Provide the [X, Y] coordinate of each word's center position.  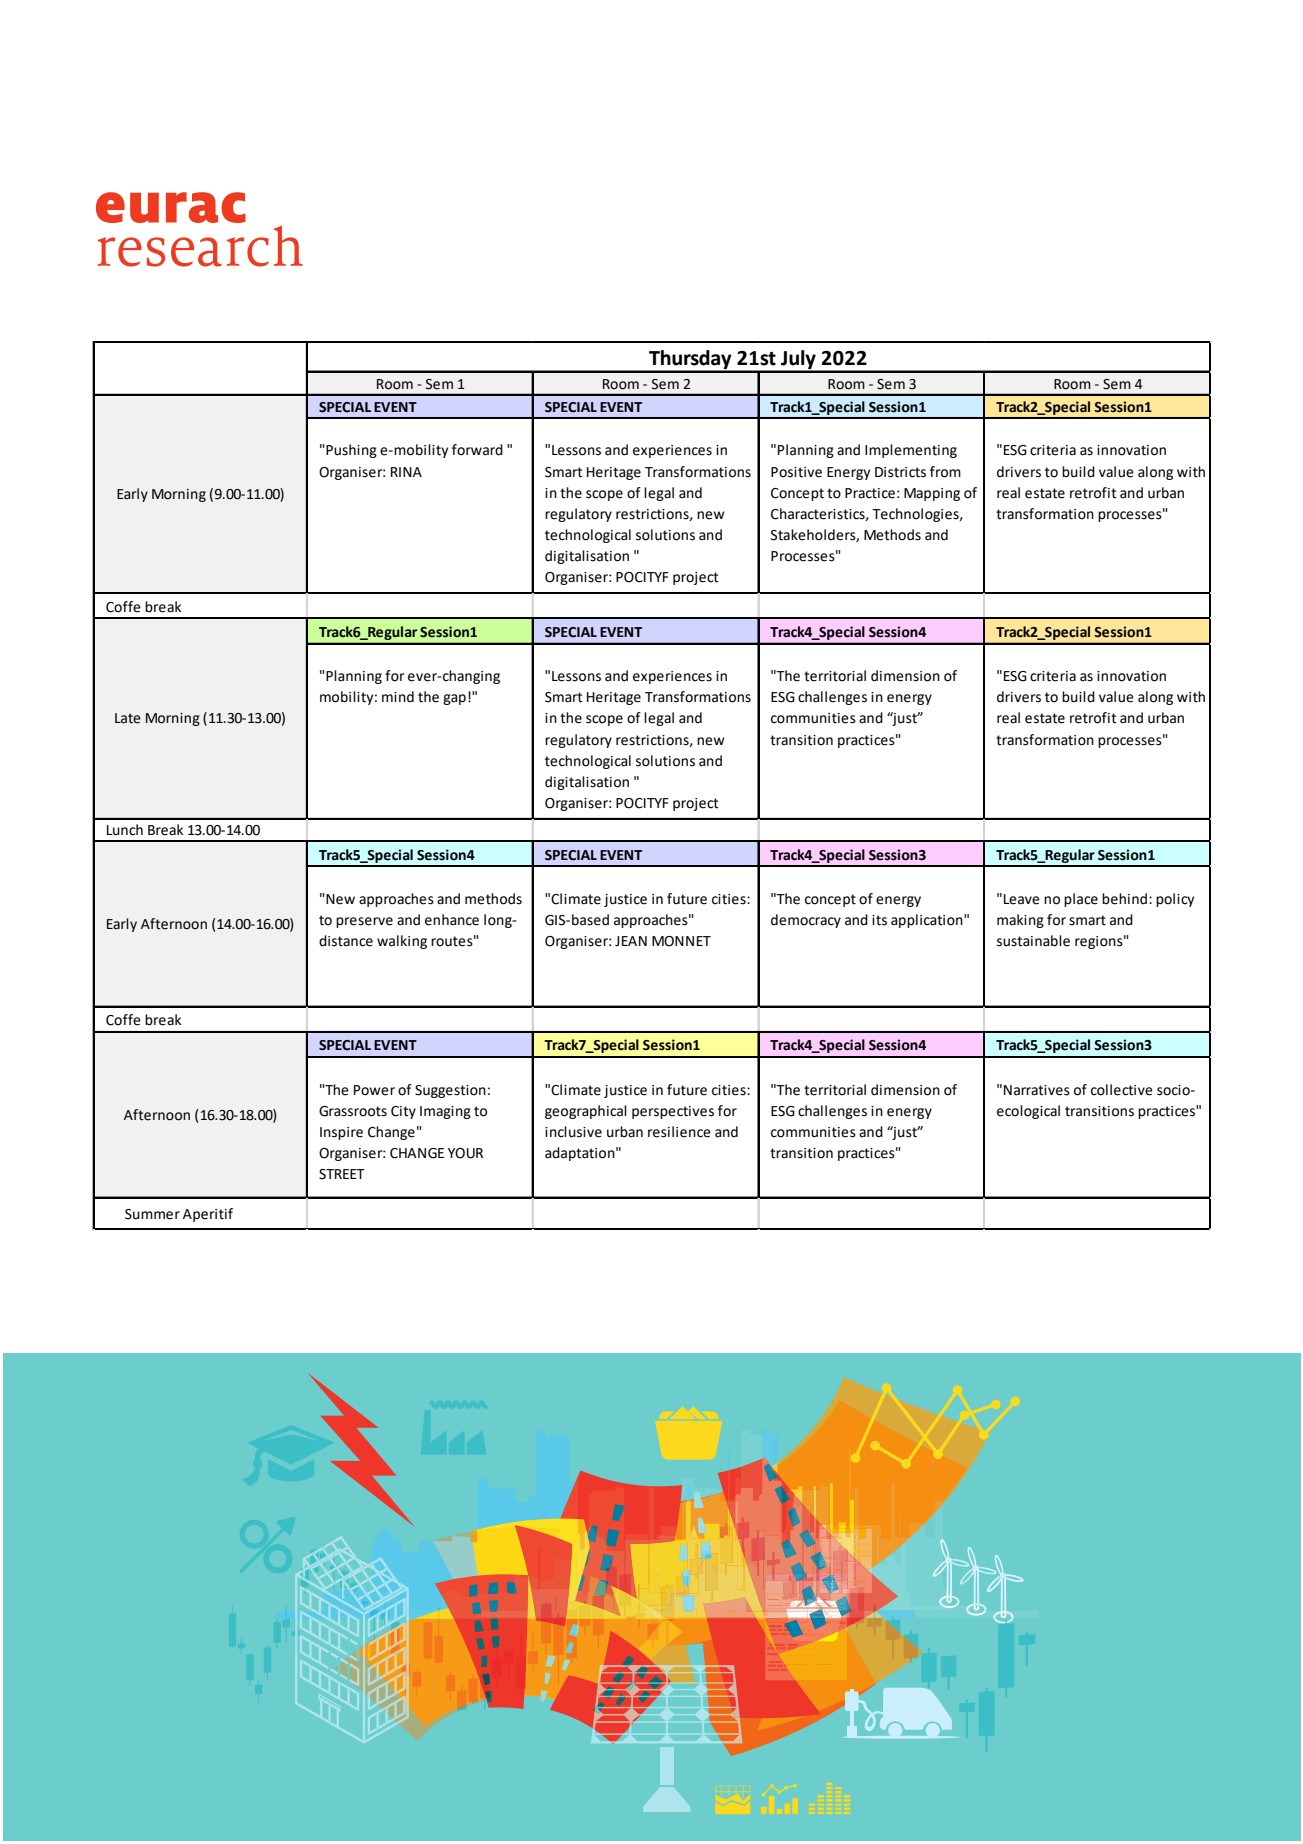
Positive [796, 472]
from [945, 472]
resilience [679, 1132]
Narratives [1037, 1090]
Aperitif [208, 1215]
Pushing [350, 451]
